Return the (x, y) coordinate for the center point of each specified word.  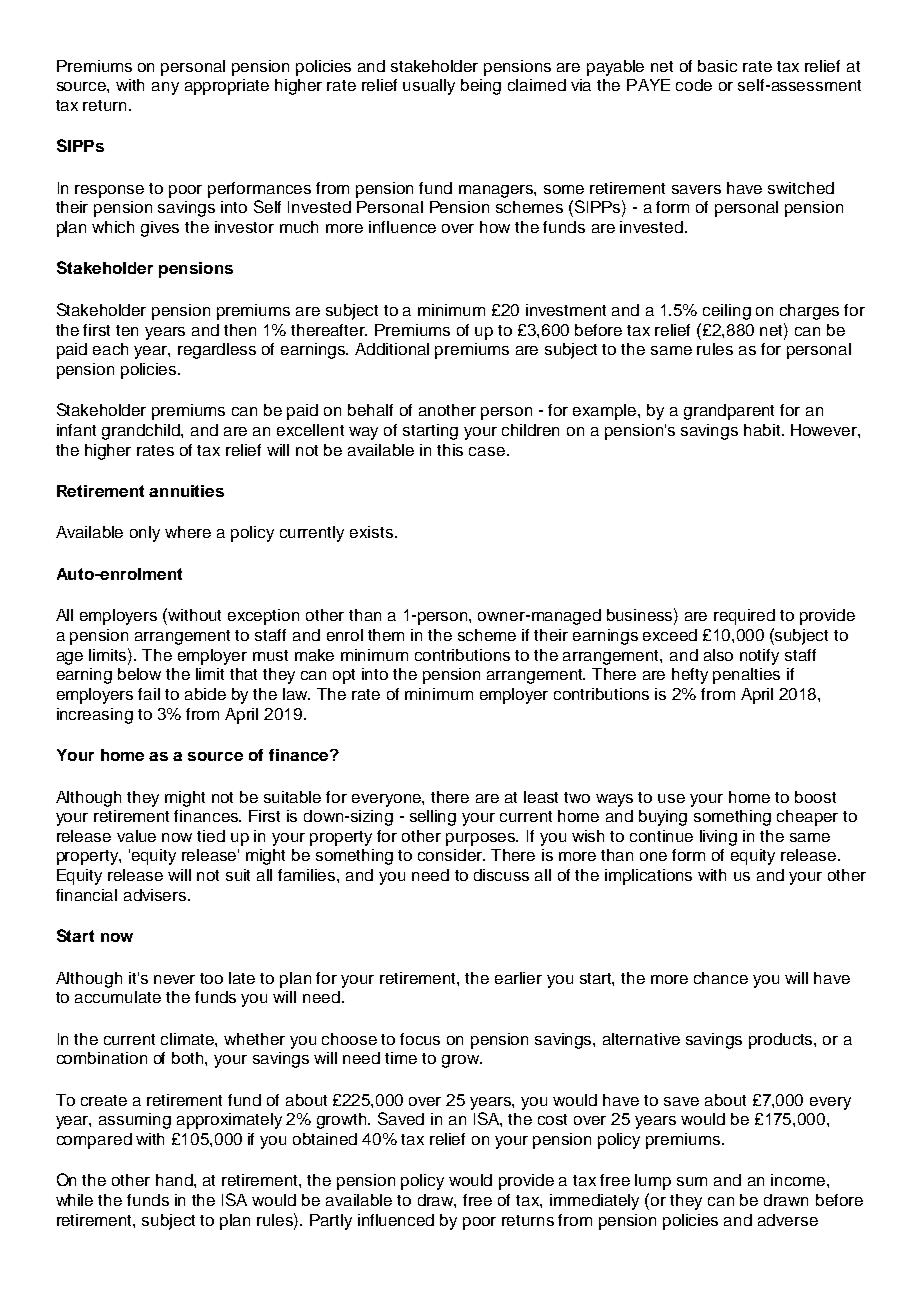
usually (429, 87)
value (136, 836)
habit (763, 430)
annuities (186, 491)
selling (433, 818)
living (718, 838)
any (165, 88)
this (450, 450)
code (694, 85)
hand (175, 1180)
